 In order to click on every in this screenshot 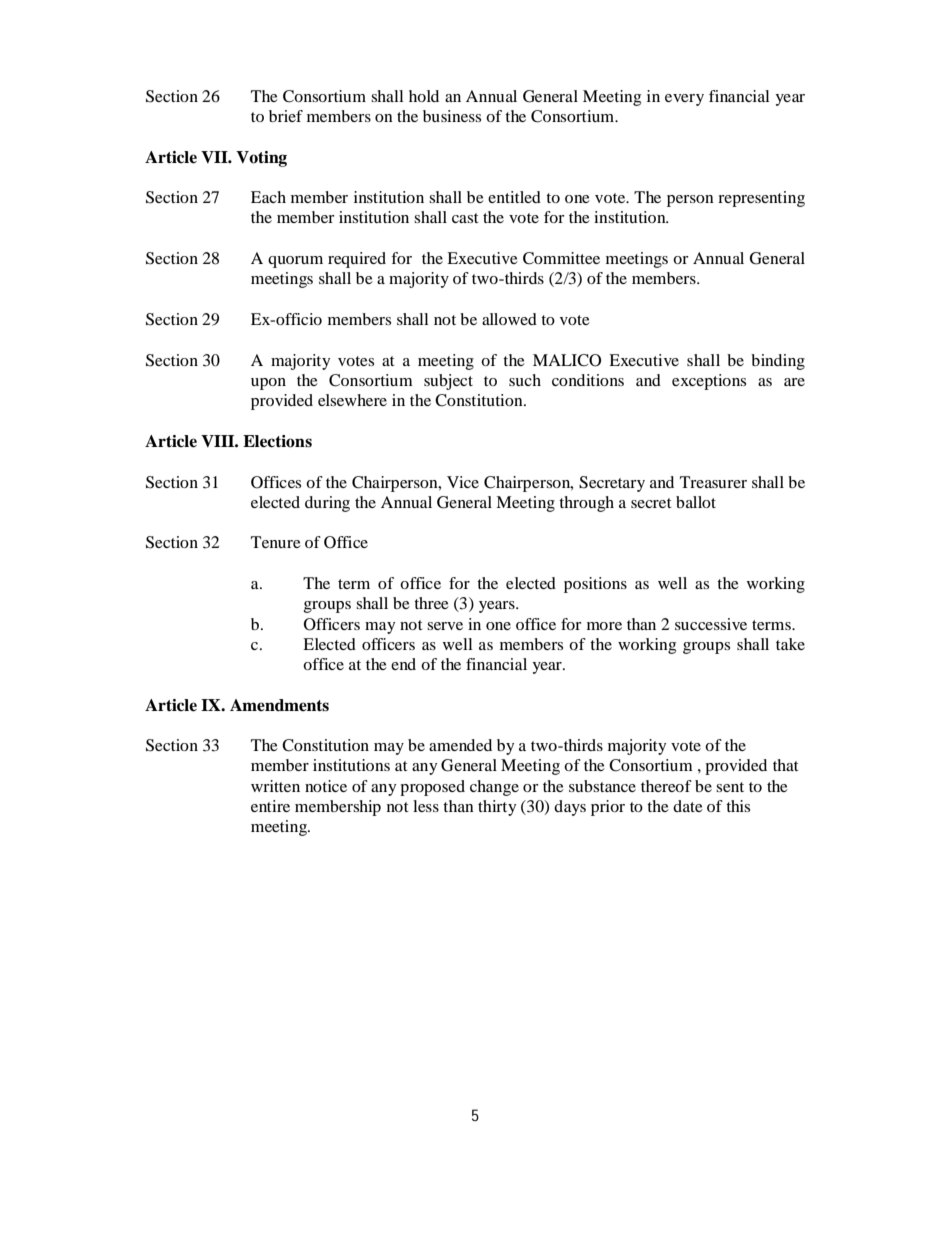, I will do `click(684, 100)`.
